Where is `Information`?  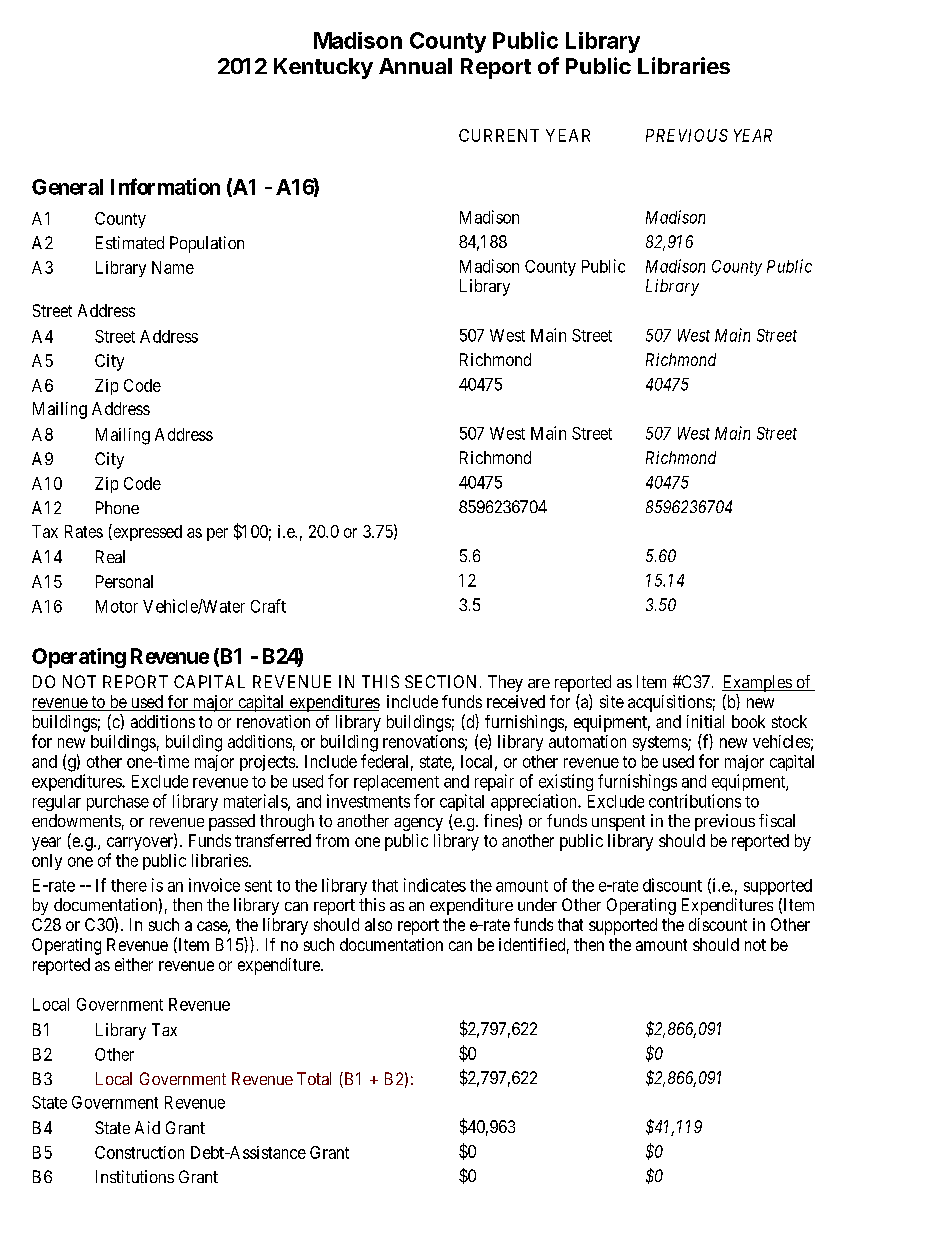
Information is located at coordinates (165, 186).
